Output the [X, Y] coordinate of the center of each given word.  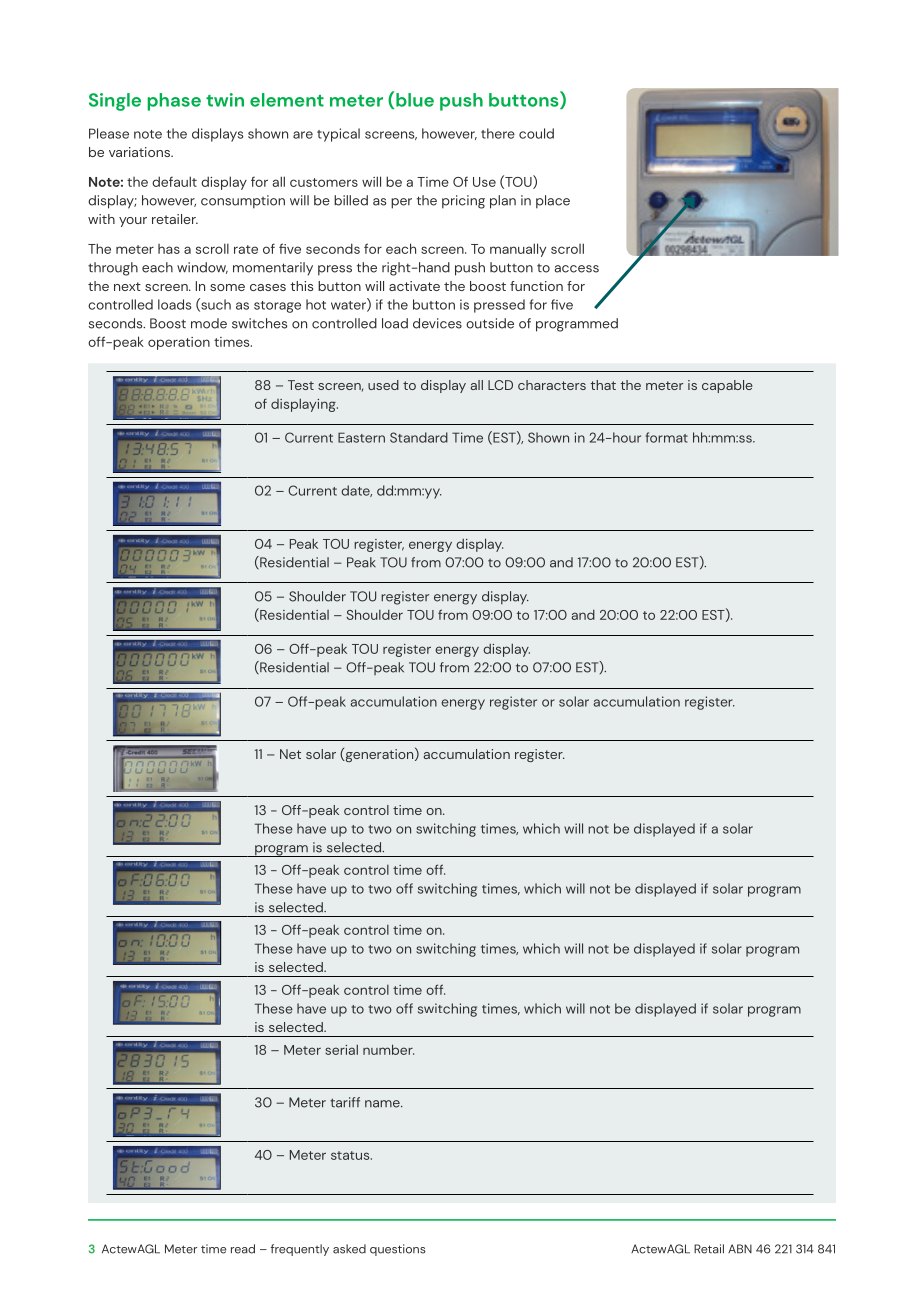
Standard [419, 437]
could [536, 133]
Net [290, 754]
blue [414, 99]
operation [179, 343]
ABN [740, 1249]
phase [174, 102]
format [667, 437]
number [388, 1049]
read [243, 1249]
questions [398, 1250]
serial [341, 1049]
